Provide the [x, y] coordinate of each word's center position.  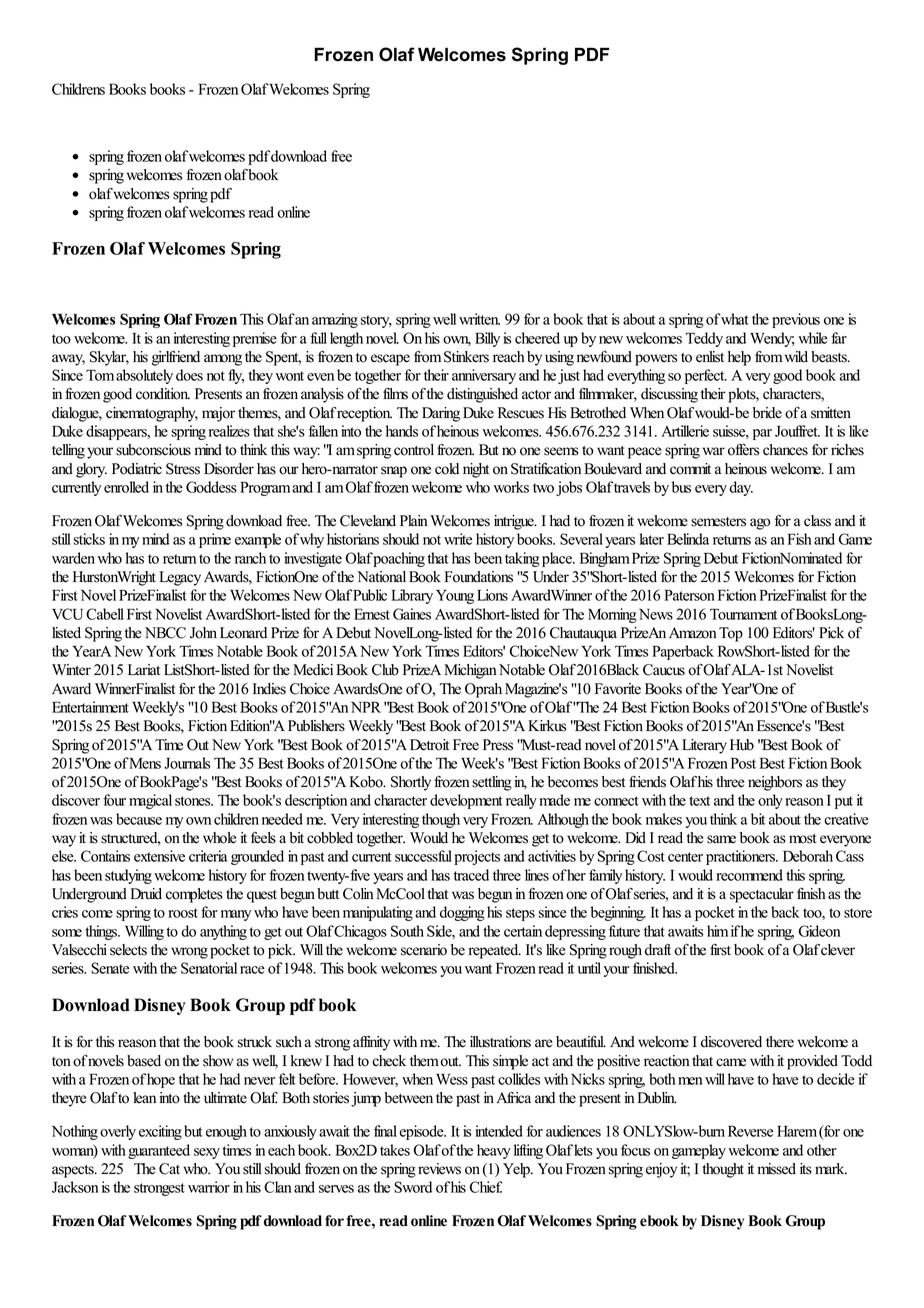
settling [492, 783]
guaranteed [159, 1151]
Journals [187, 763]
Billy [487, 339]
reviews [439, 1169]
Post [743, 763]
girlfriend [176, 358]
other [821, 1150]
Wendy [772, 339]
